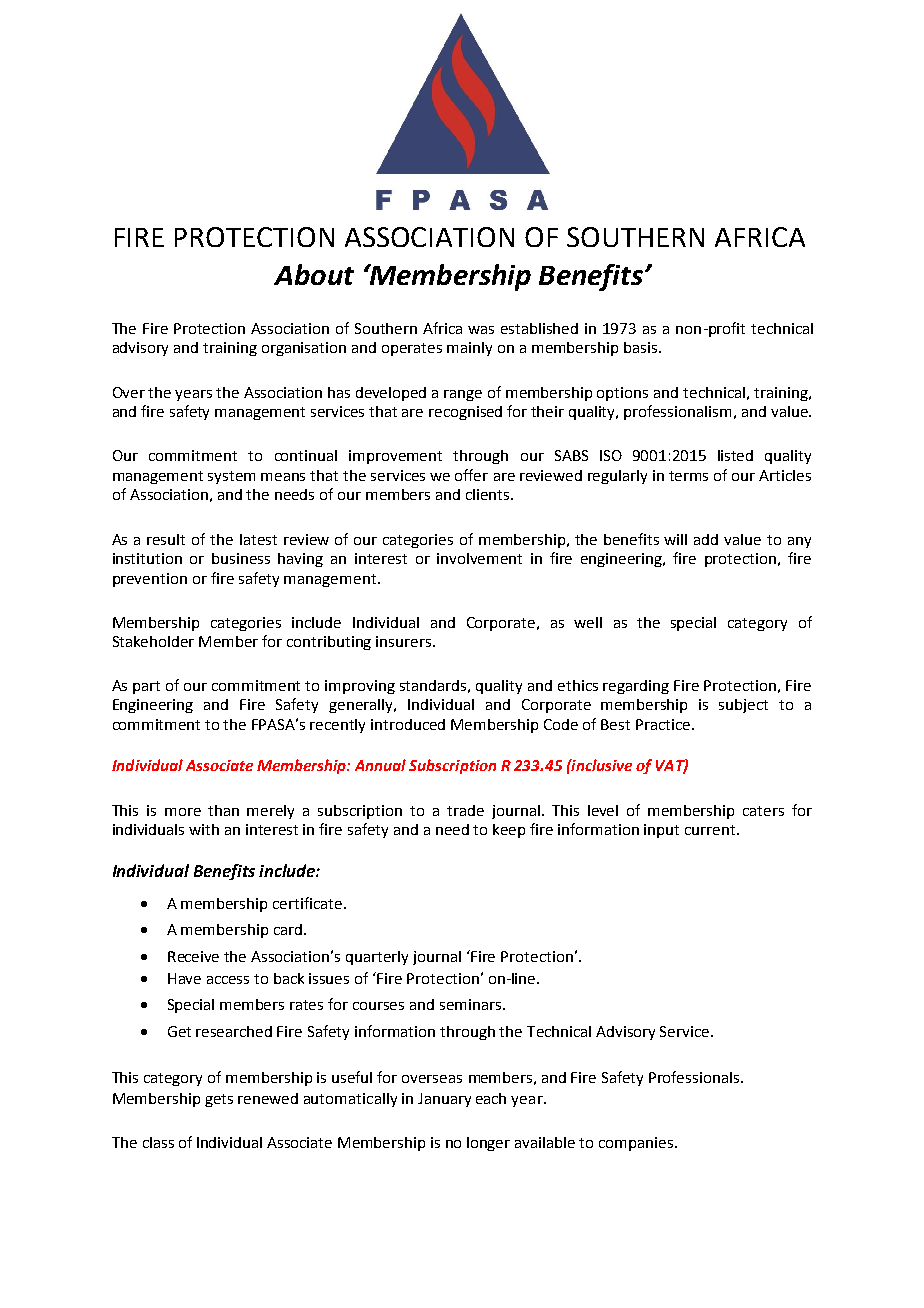  What do you see at coordinates (481, 330) in the screenshot?
I see `was` at bounding box center [481, 330].
